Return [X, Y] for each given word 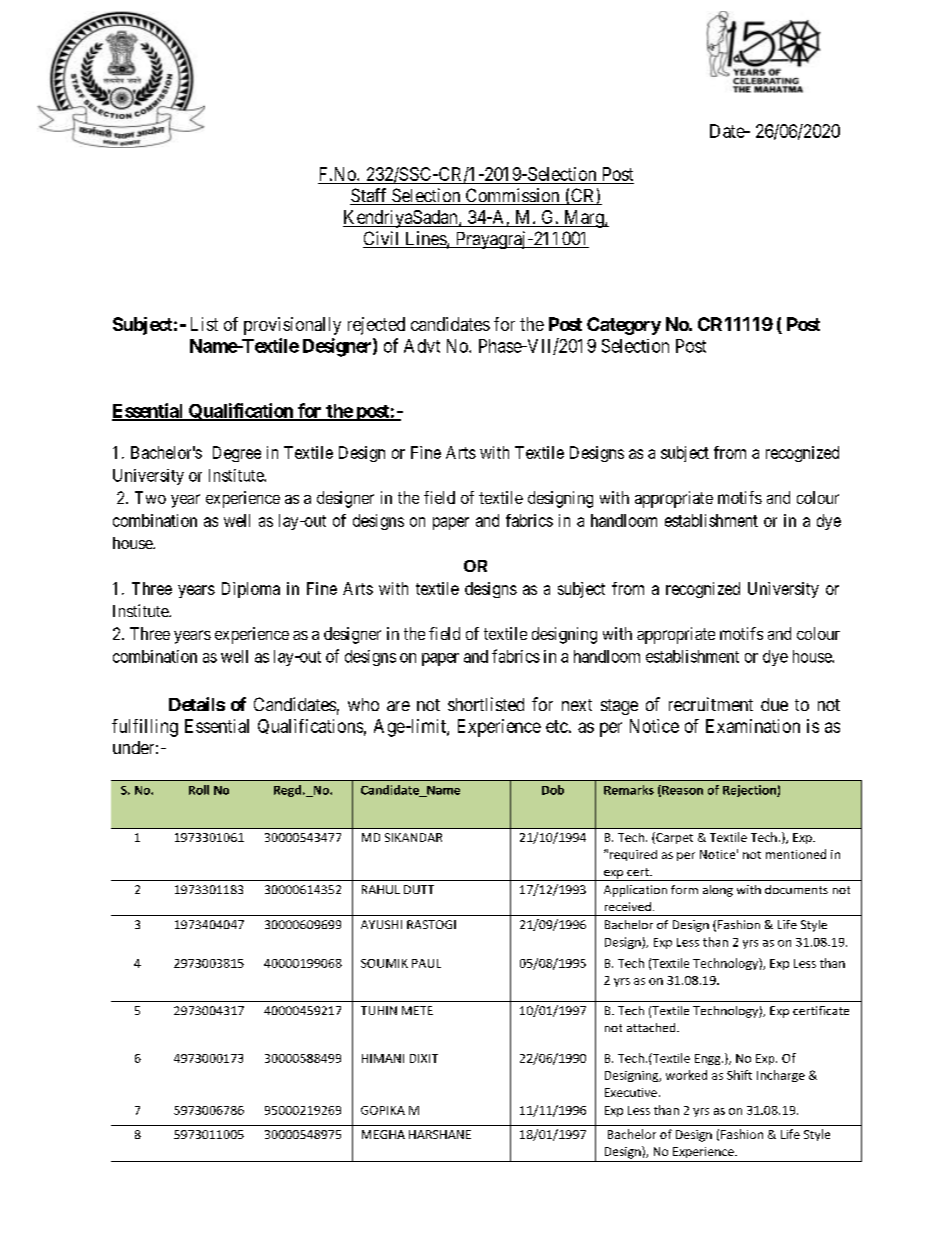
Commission [512, 196]
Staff [370, 196]
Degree [237, 454]
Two [150, 497]
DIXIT [424, 1058]
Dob [553, 790]
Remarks [629, 790]
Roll [199, 790]
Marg [584, 219]
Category [624, 326]
